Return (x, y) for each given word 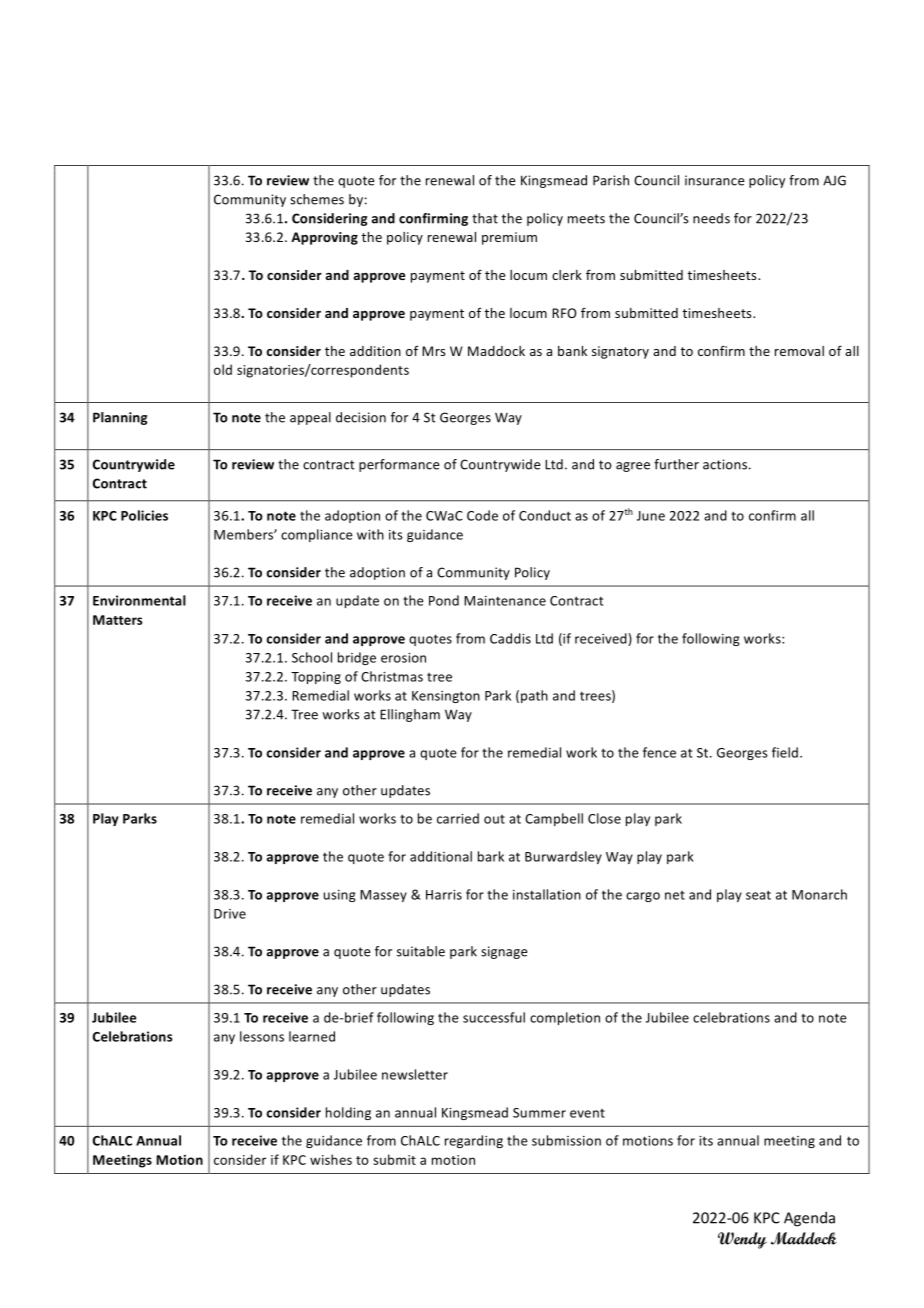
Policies (144, 515)
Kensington (446, 697)
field (785, 752)
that (485, 218)
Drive (230, 914)
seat (758, 895)
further (676, 464)
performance (399, 465)
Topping (316, 678)
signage (504, 952)
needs (711, 218)
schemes (317, 199)
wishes (331, 1159)
